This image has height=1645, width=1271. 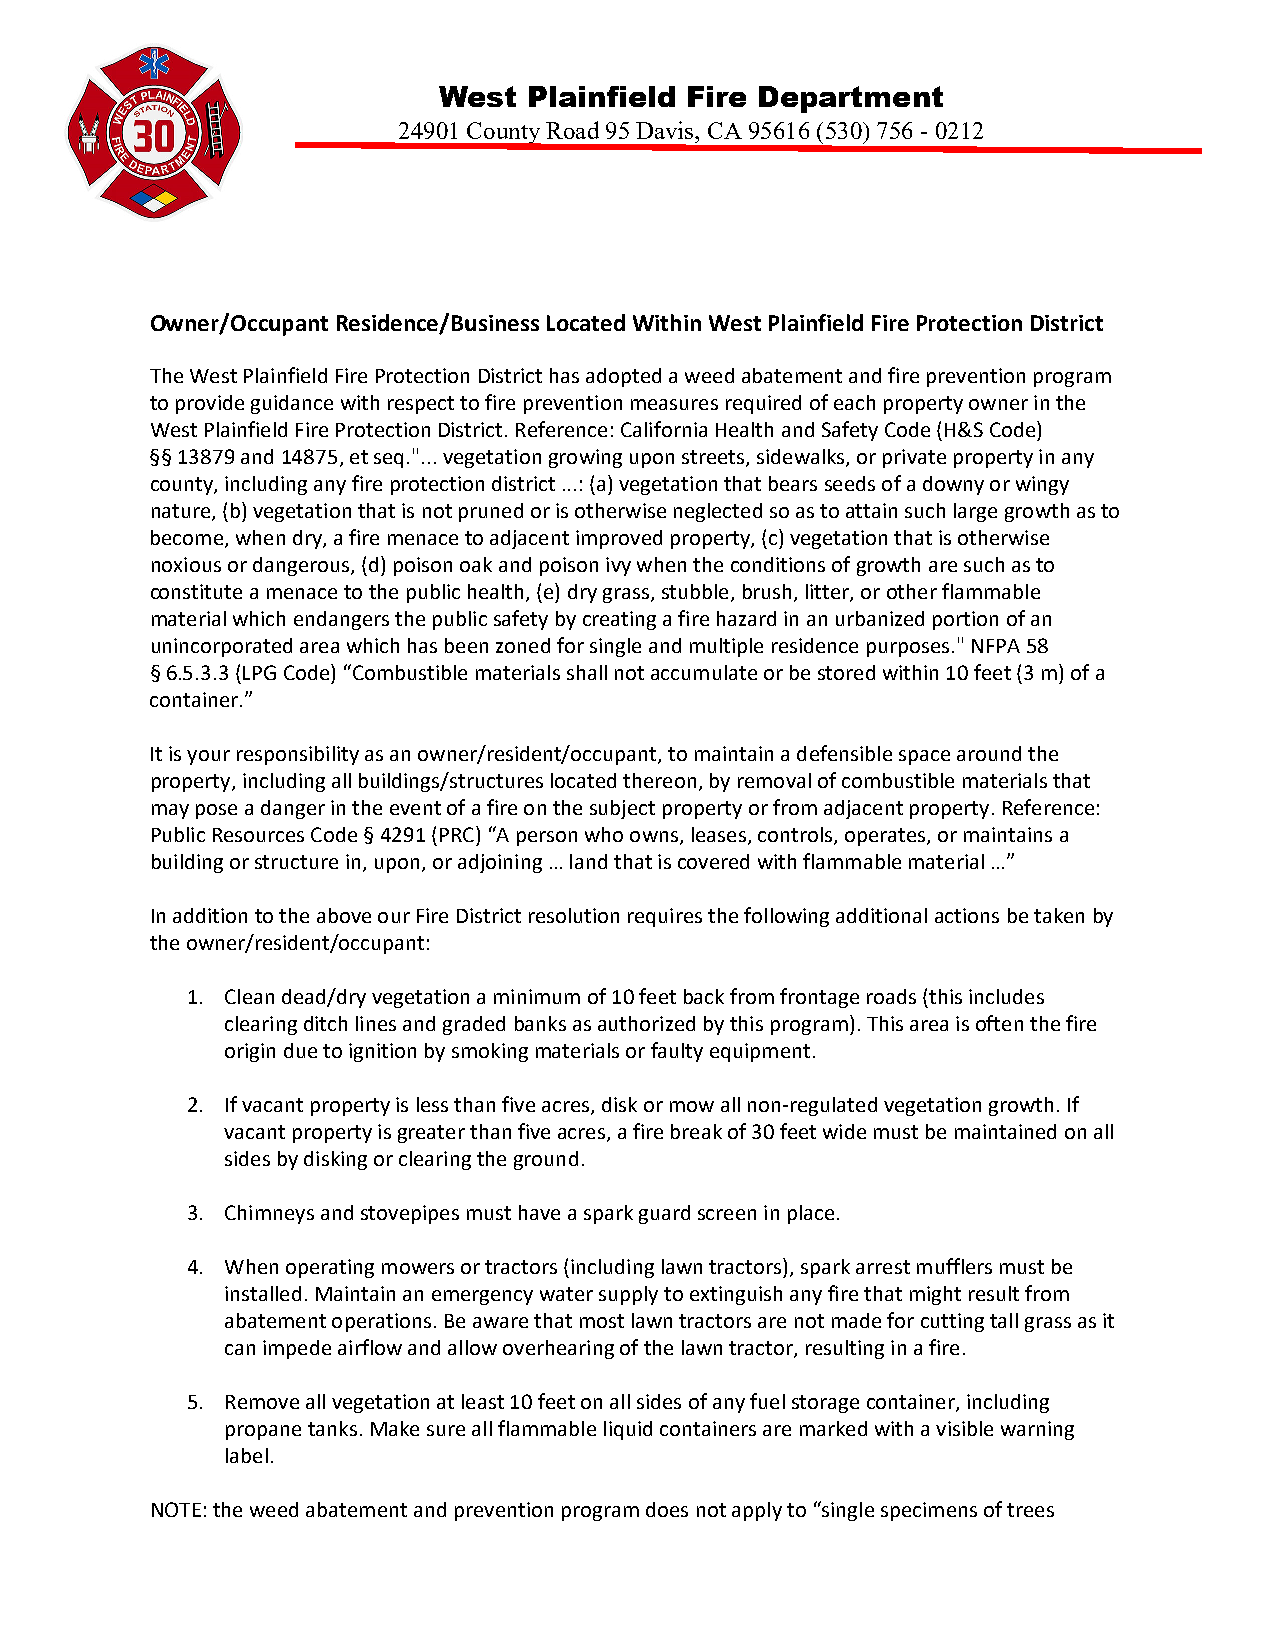 What do you see at coordinates (259, 672) in the image?
I see `LPG` at bounding box center [259, 672].
